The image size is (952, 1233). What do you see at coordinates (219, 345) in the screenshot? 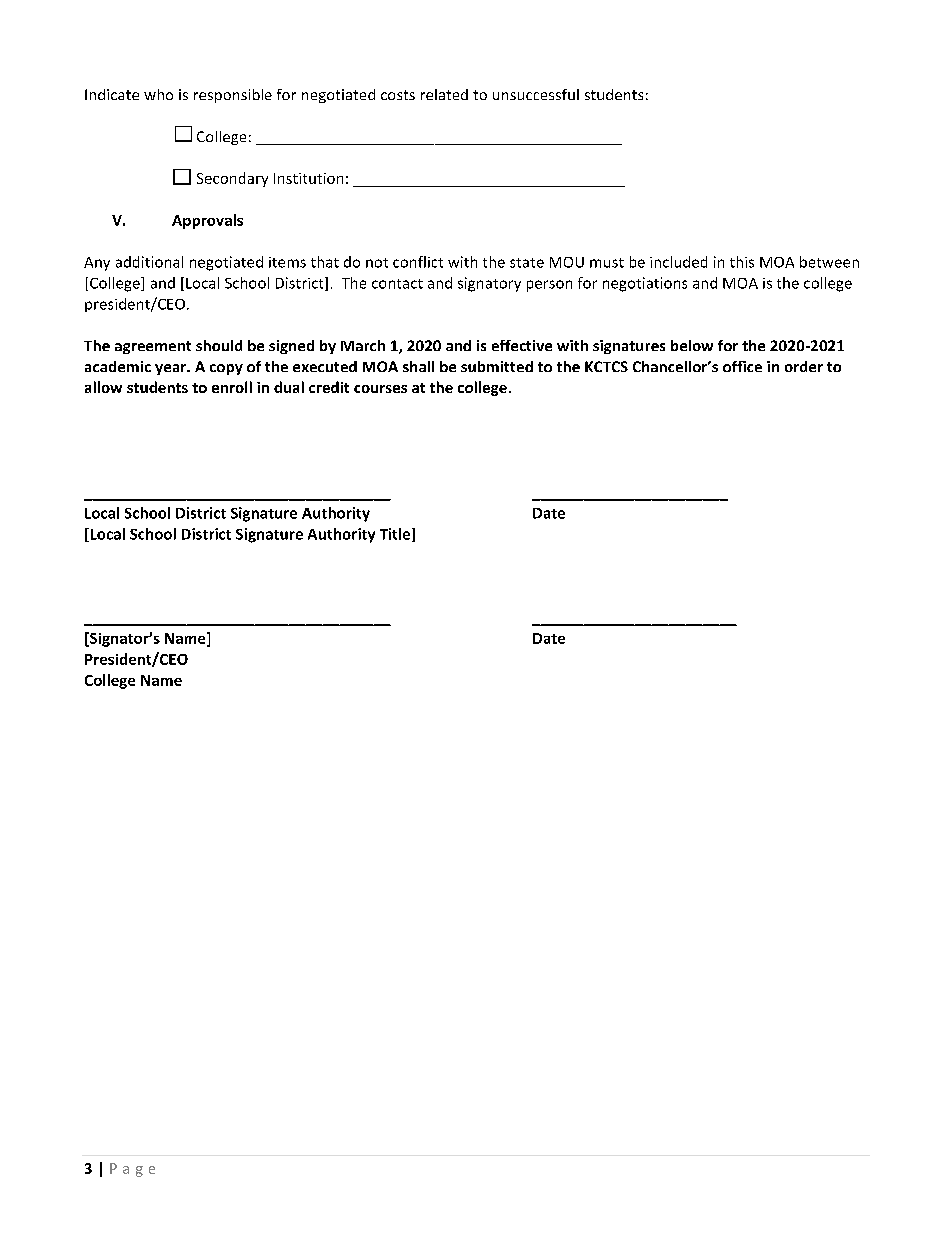
I see `should` at bounding box center [219, 345].
